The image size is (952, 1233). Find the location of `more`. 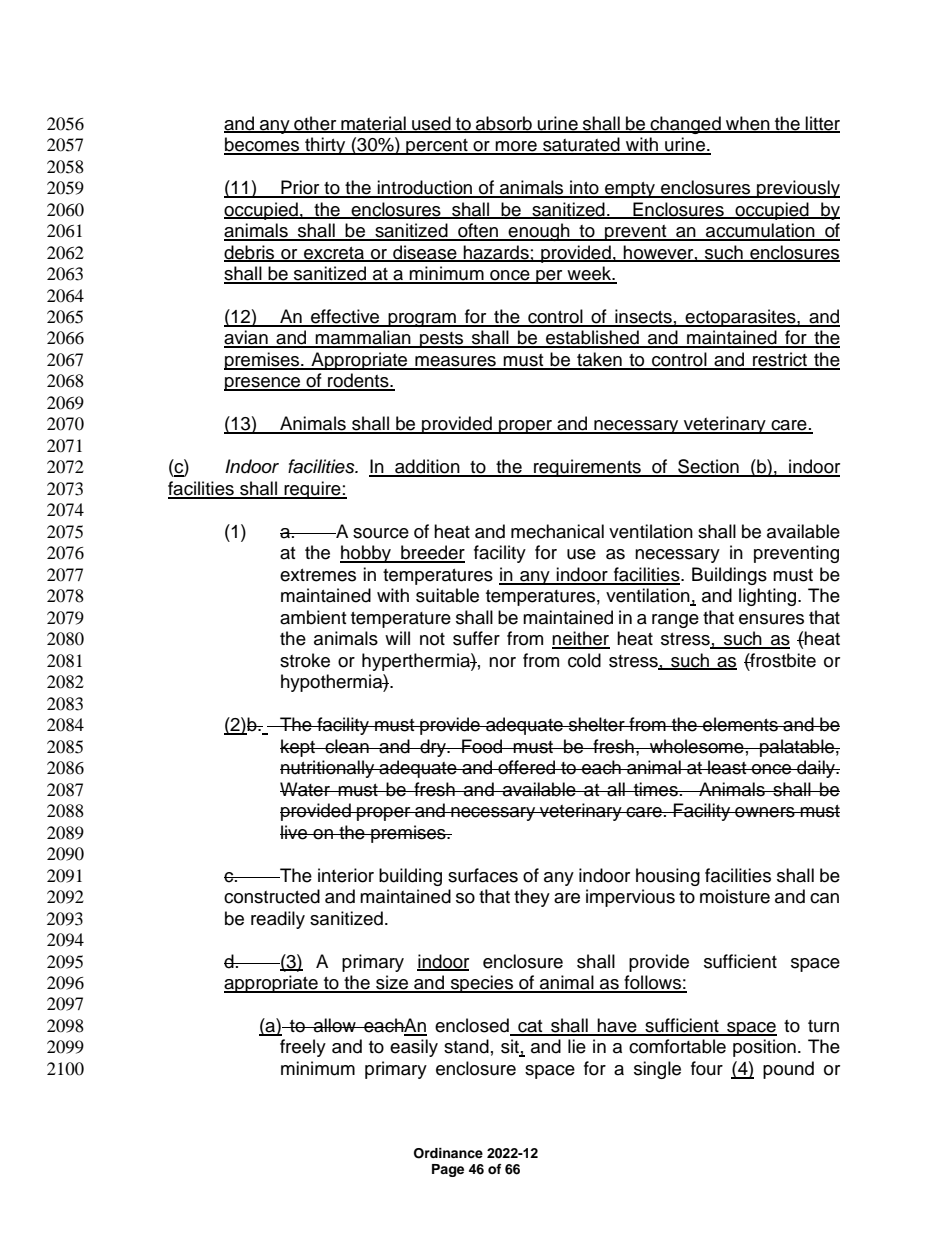

more is located at coordinates (516, 147).
